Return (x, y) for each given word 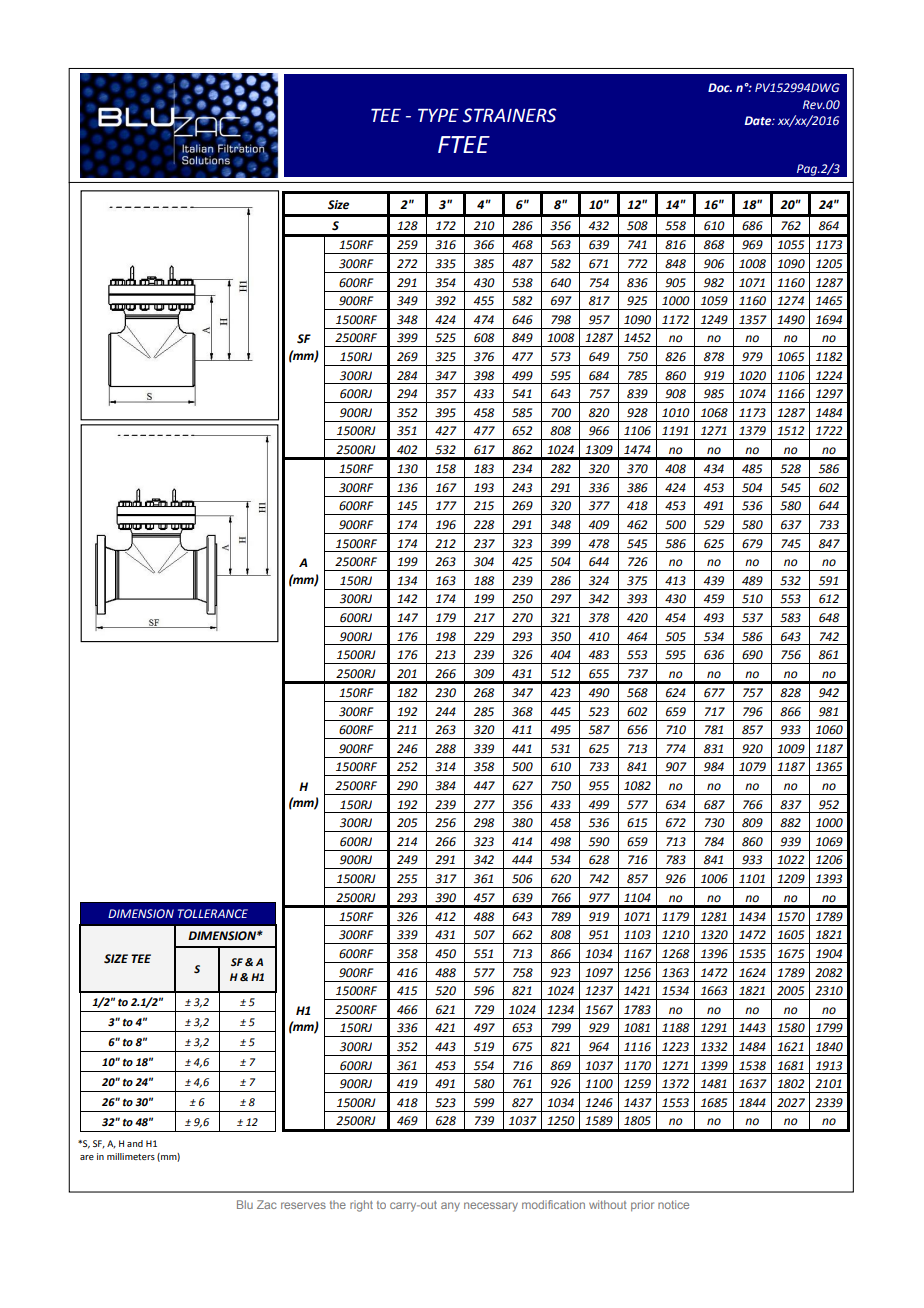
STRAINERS (509, 115)
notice (673, 1204)
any (450, 1207)
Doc (720, 87)
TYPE (438, 115)
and (135, 1143)
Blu (245, 1204)
